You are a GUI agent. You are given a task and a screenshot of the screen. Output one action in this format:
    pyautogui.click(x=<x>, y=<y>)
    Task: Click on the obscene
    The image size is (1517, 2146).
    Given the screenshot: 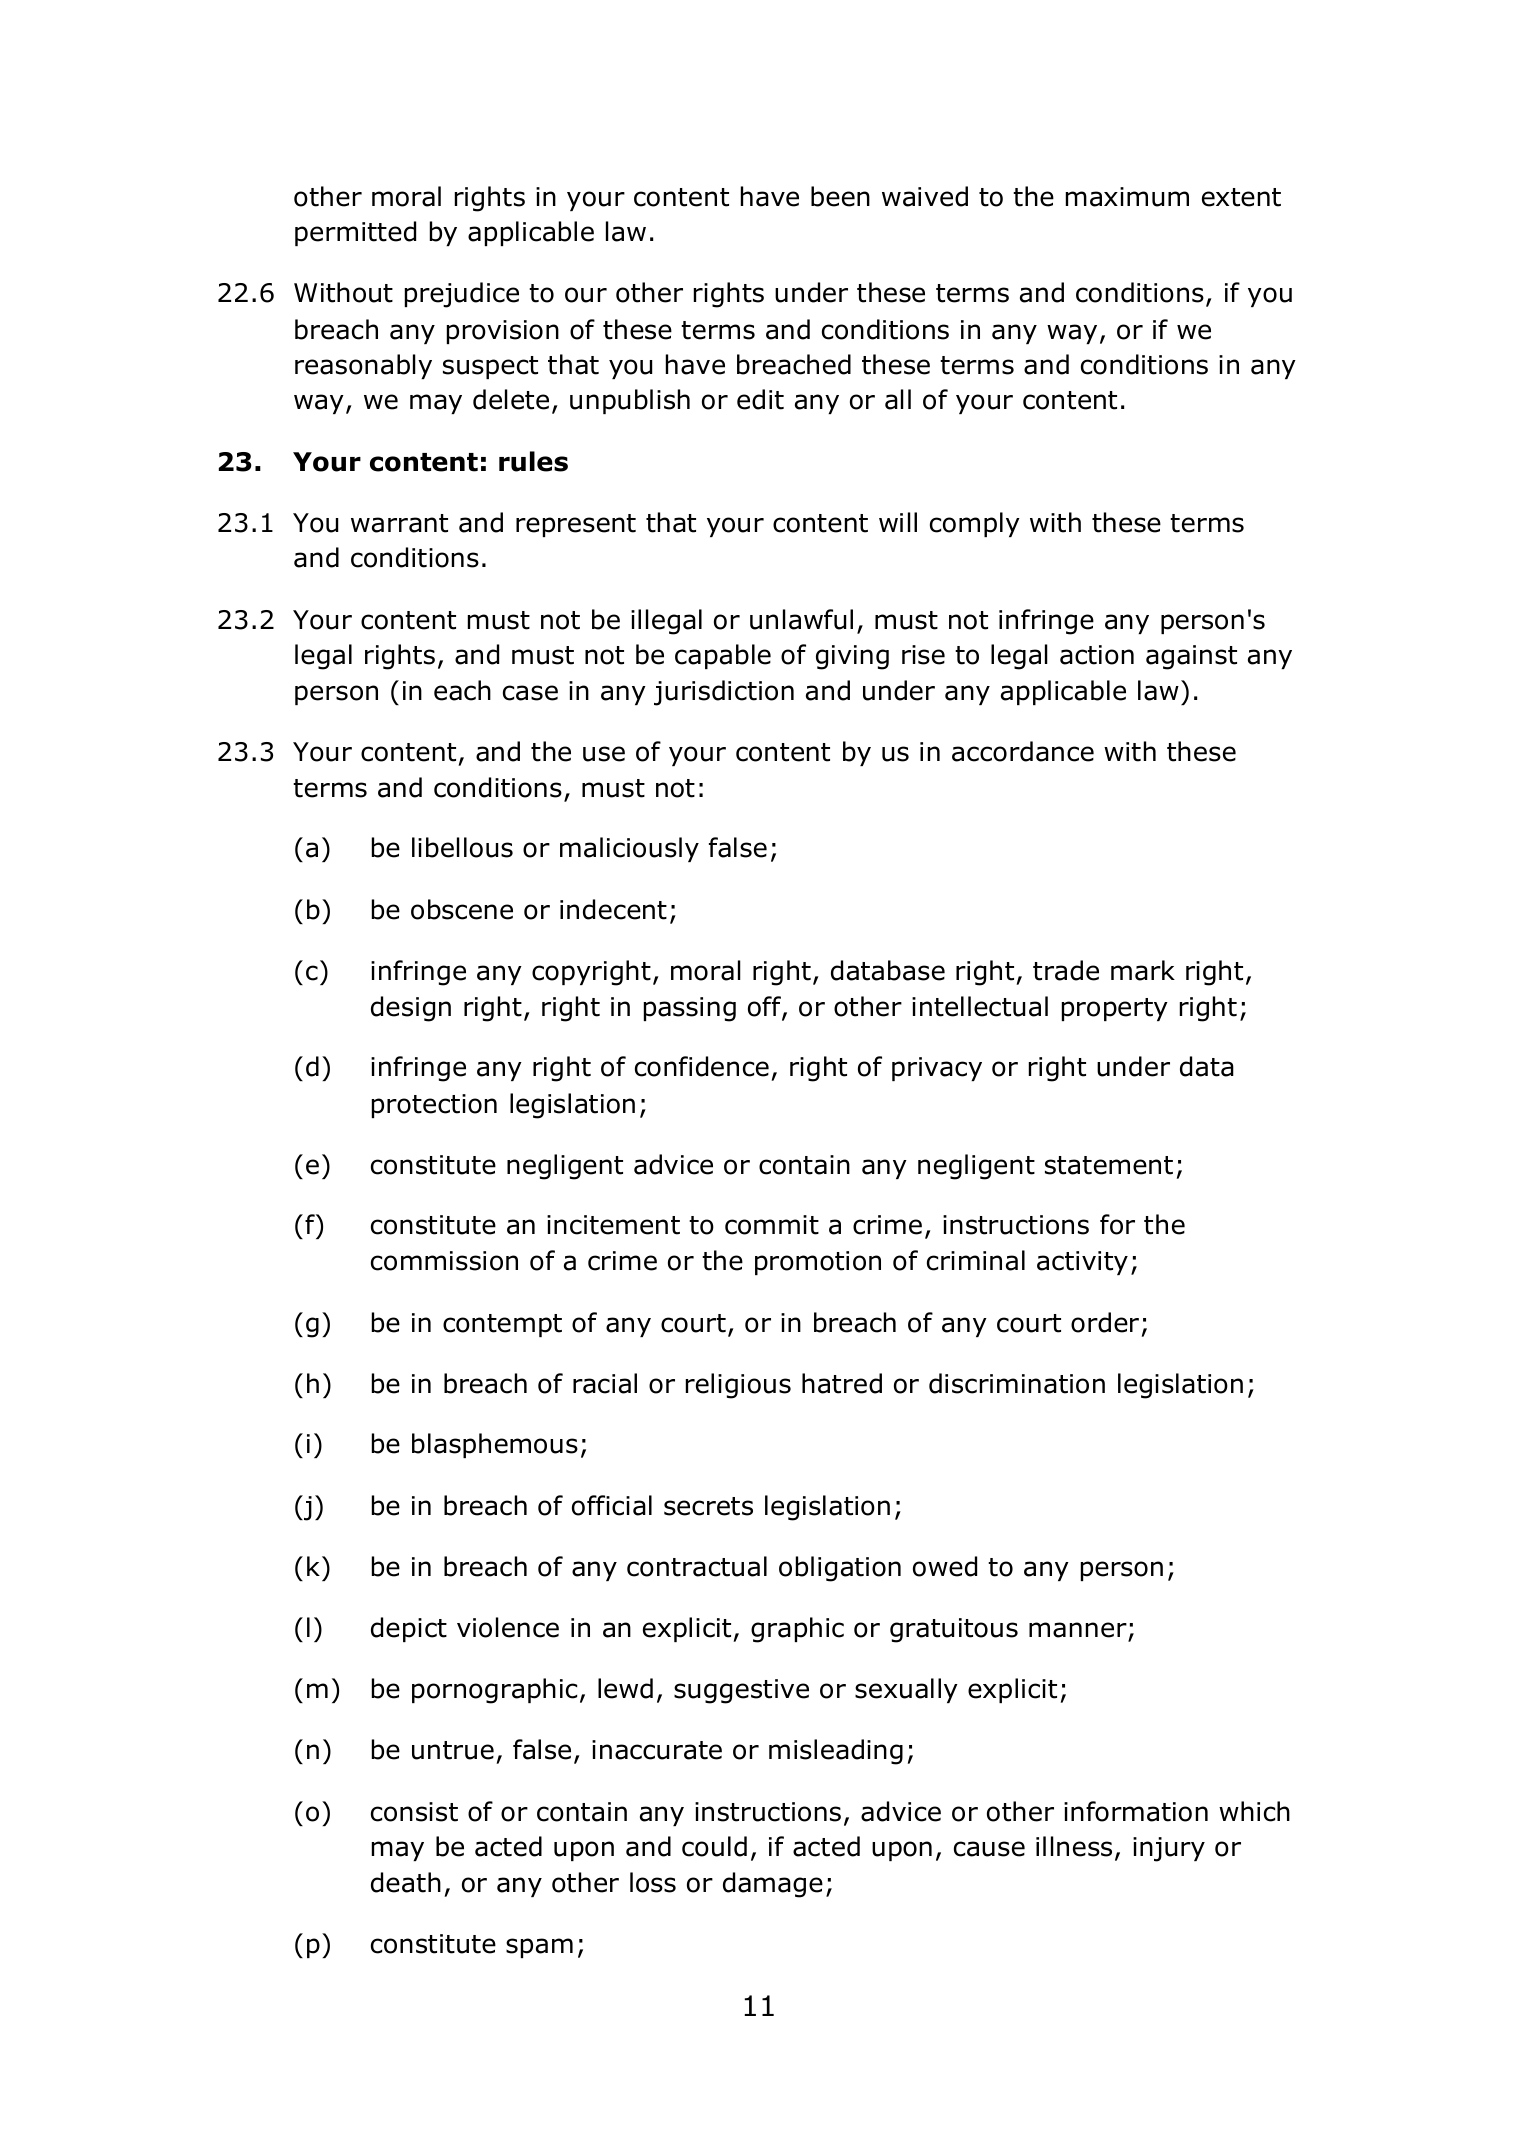 What is the action you would take?
    pyautogui.click(x=462, y=909)
